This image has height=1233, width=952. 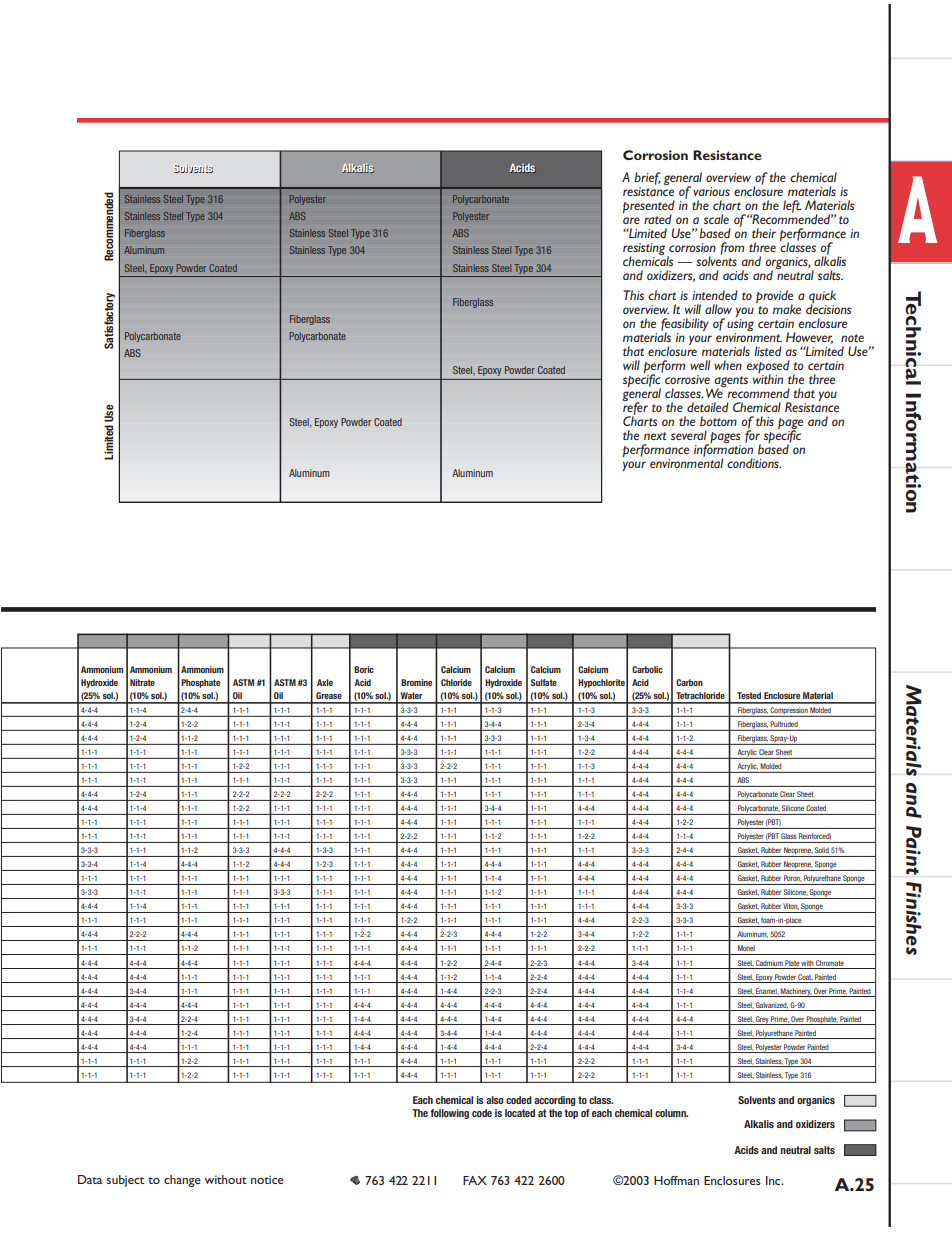 I want to click on FAX, so click(x=475, y=1180).
